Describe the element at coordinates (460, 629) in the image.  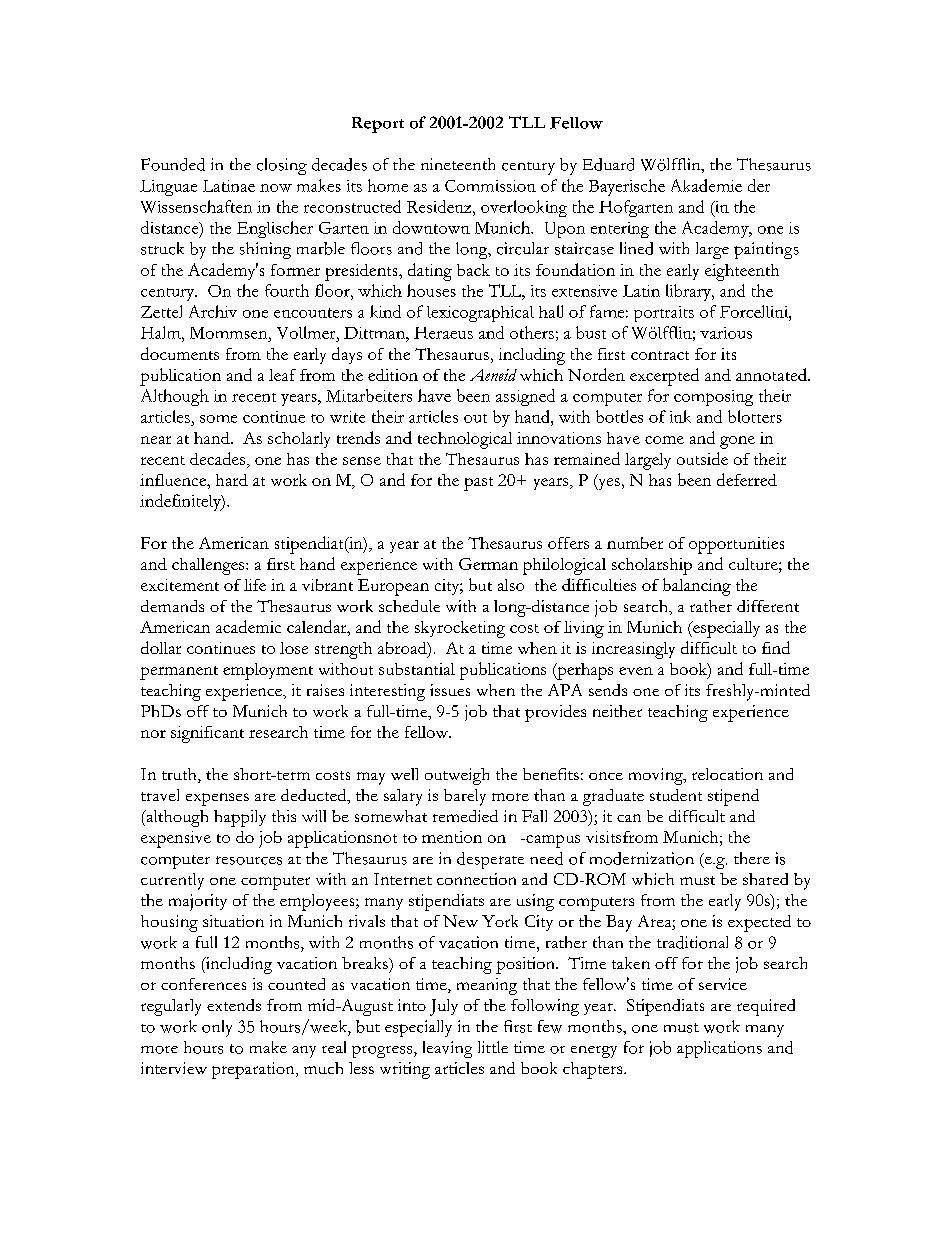
I see `skyrocketing` at that location.
